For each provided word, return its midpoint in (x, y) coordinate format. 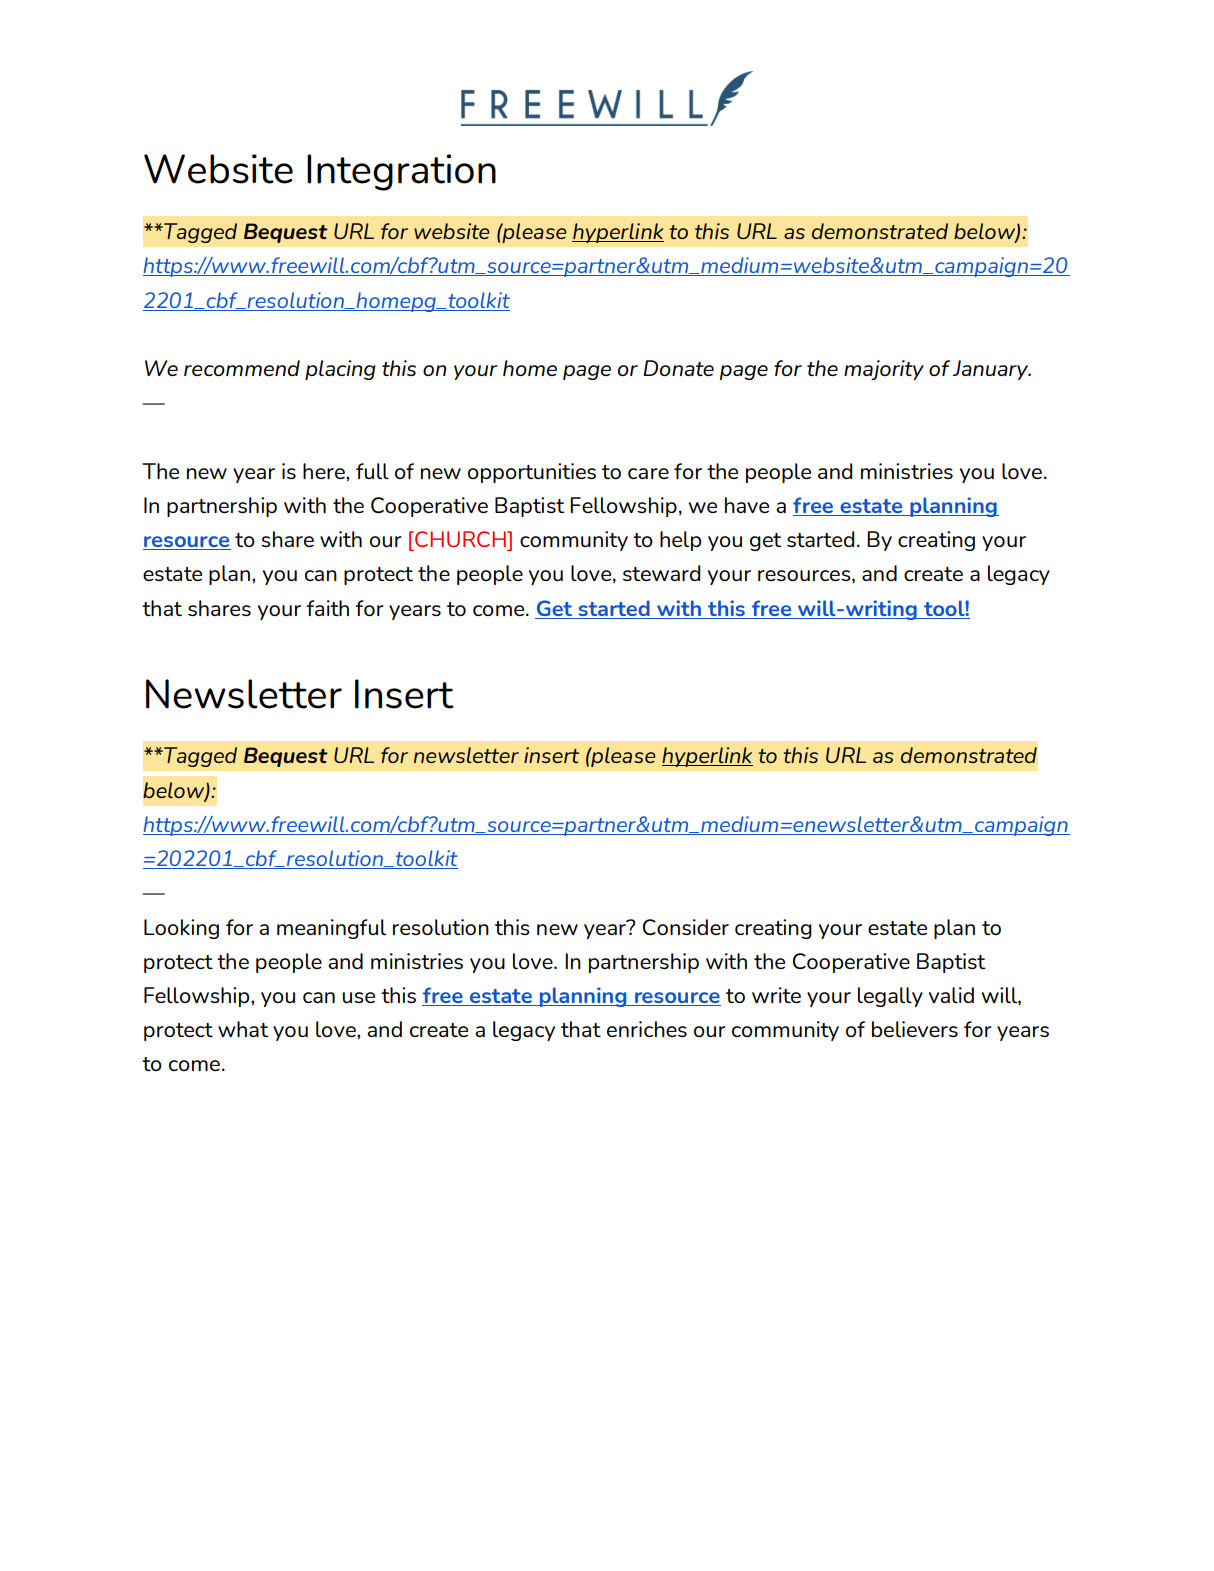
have (747, 505)
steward (661, 573)
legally (890, 997)
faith (327, 608)
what (243, 1029)
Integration (401, 172)
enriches (647, 1029)
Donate (679, 368)
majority (884, 370)
